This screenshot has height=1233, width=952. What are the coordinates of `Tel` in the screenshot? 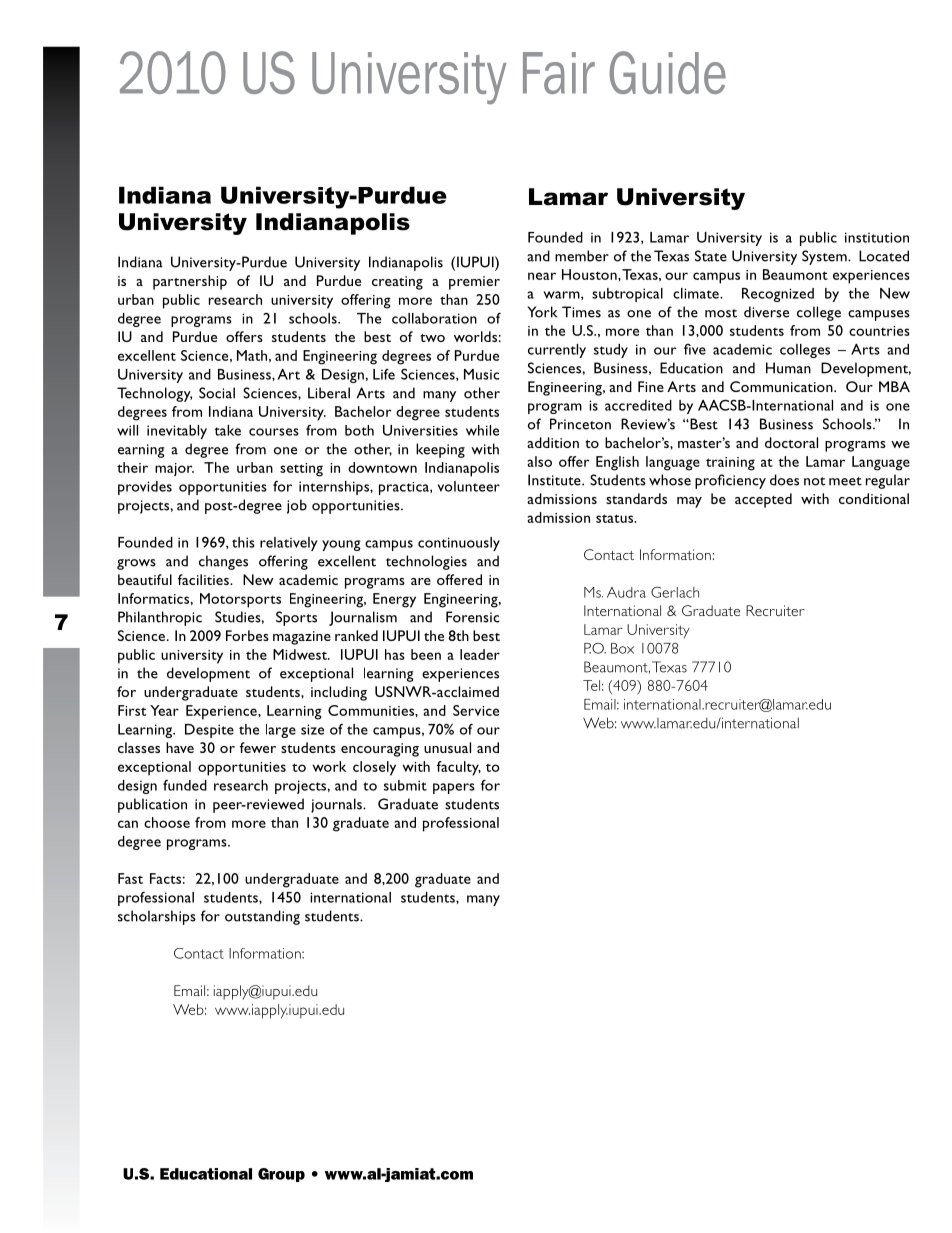 It's located at (591, 685).
